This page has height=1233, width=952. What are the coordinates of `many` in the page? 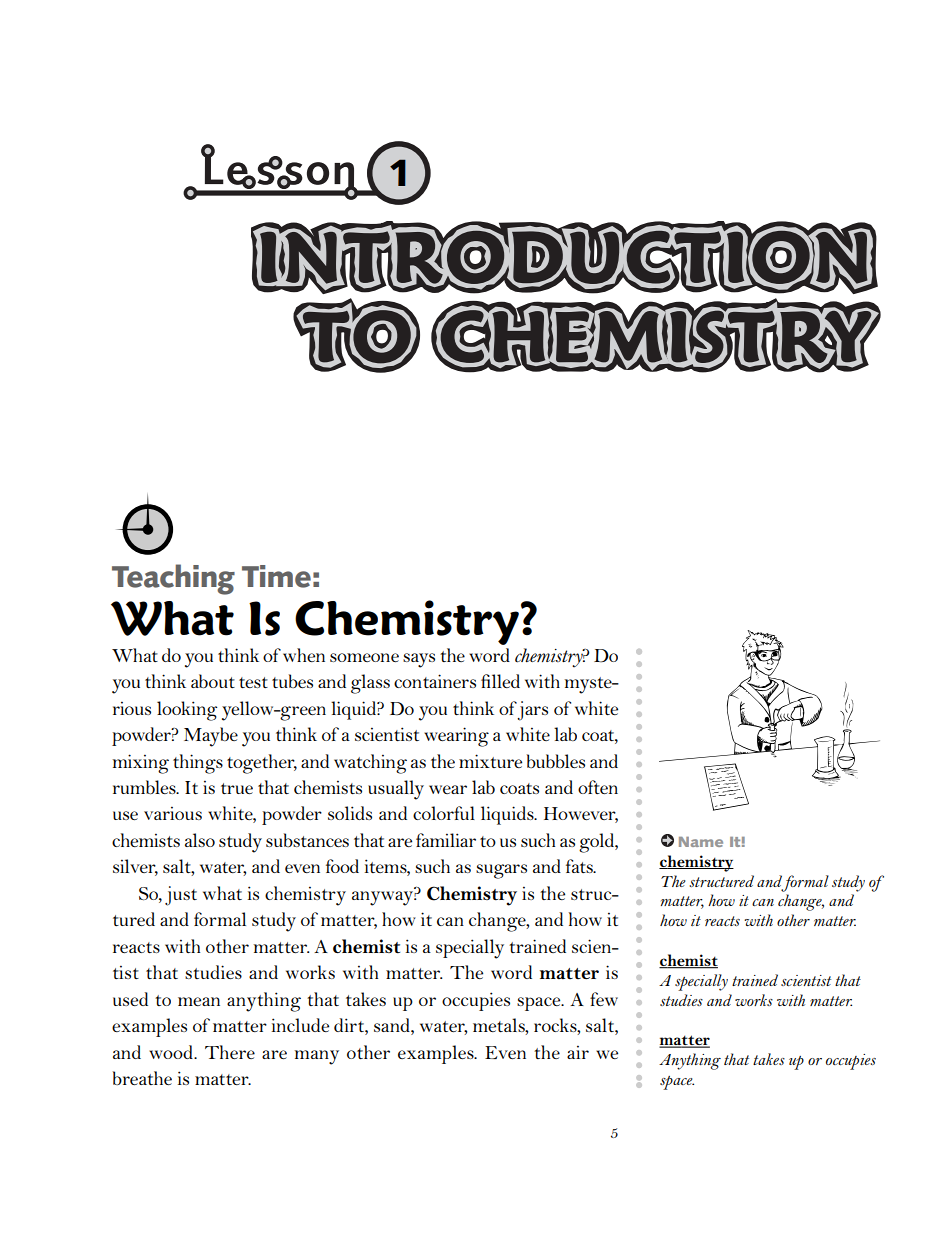 It's located at (316, 1057).
